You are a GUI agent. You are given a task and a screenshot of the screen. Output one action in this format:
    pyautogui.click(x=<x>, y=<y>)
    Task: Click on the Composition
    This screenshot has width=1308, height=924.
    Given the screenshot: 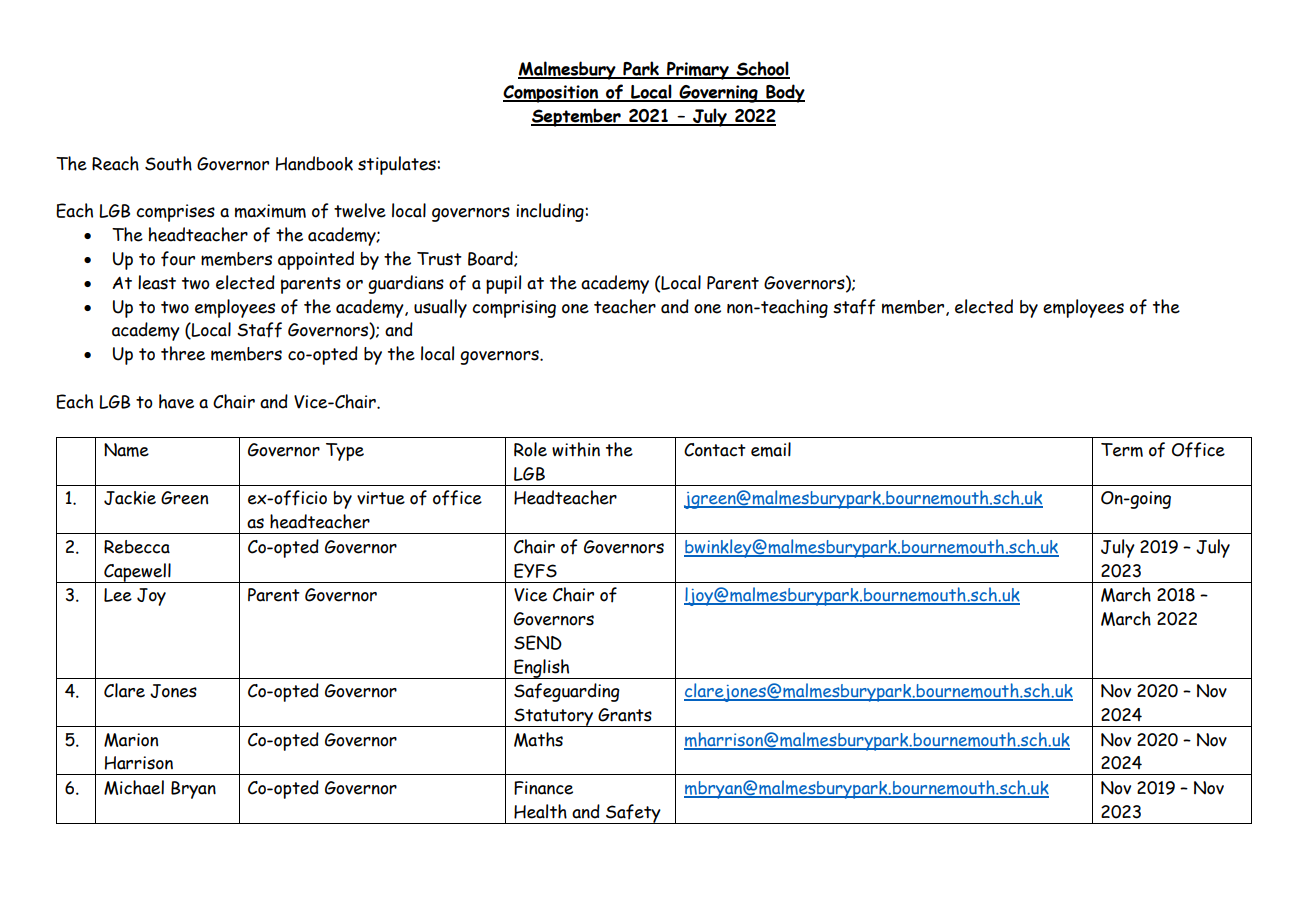 What is the action you would take?
    pyautogui.click(x=551, y=94)
